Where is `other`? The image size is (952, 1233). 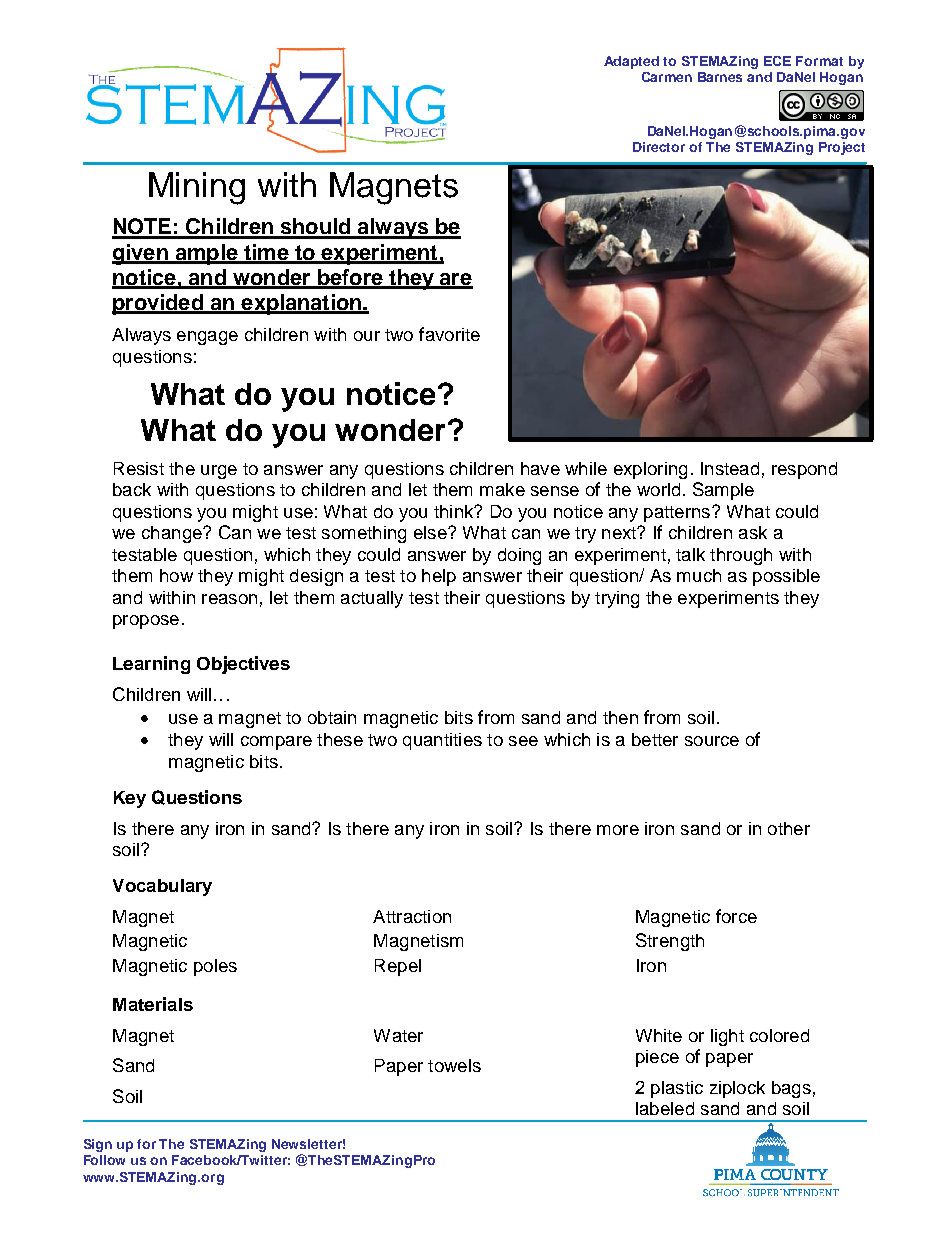
other is located at coordinates (789, 828).
